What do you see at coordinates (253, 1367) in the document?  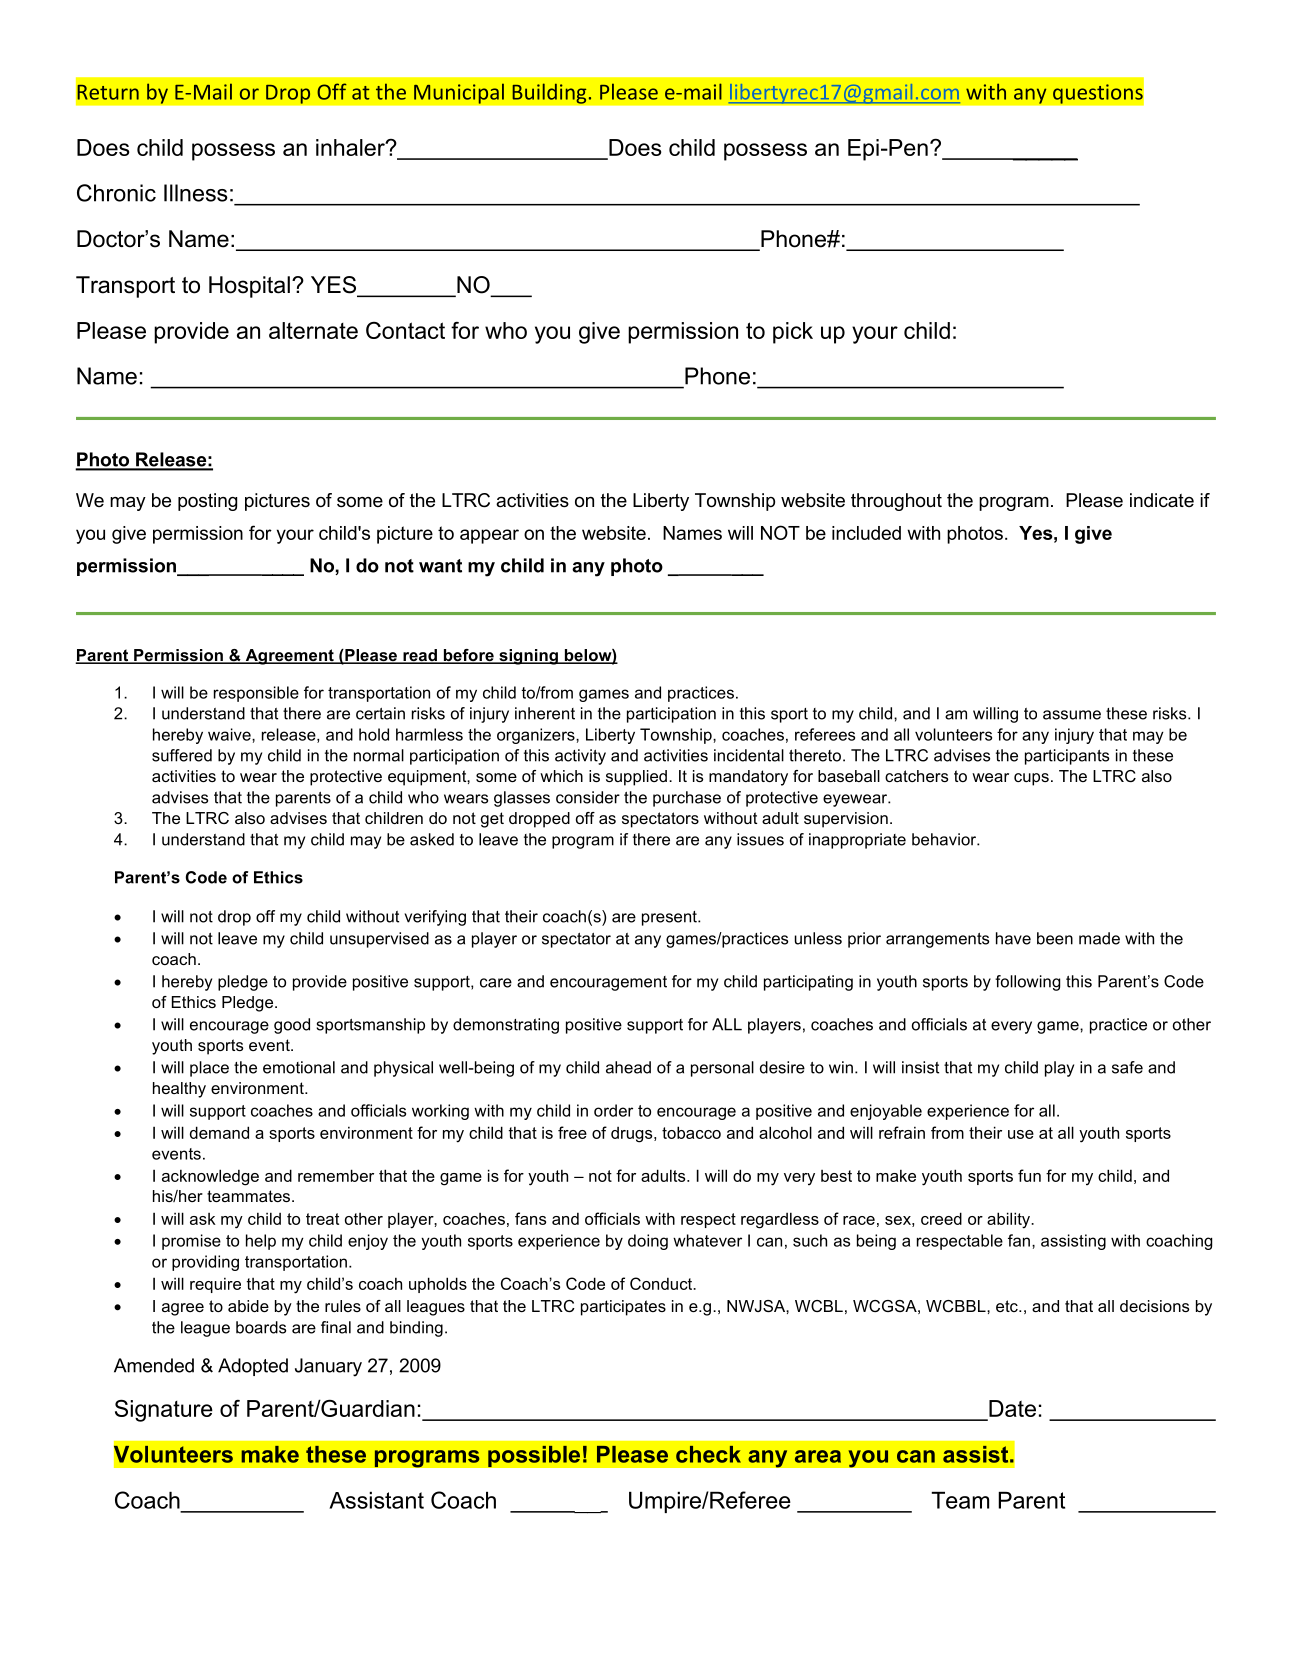 I see `Adopted` at bounding box center [253, 1367].
